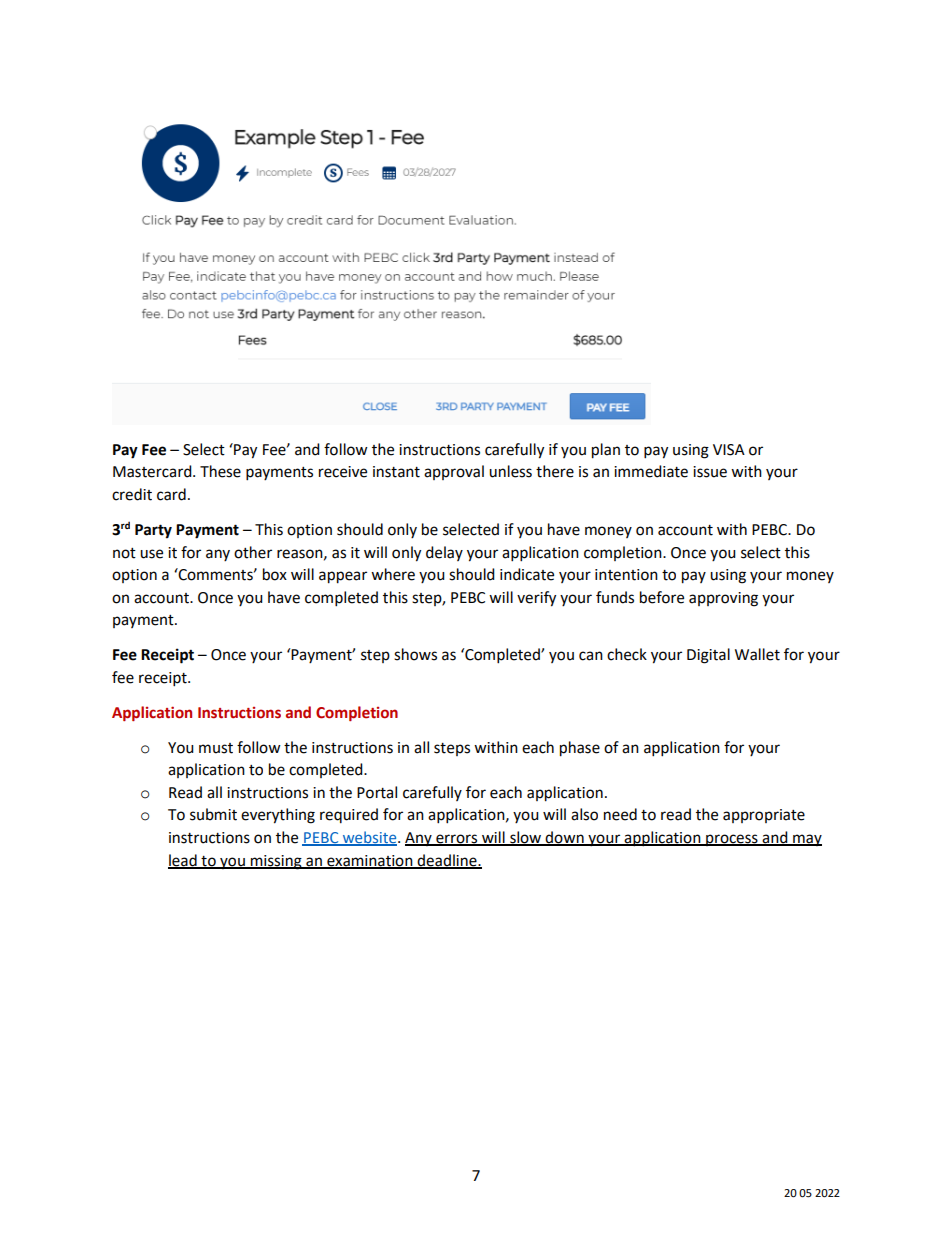 The height and width of the screenshot is (1233, 952). Describe the element at coordinates (708, 656) in the screenshot. I see `Digital` at that location.
